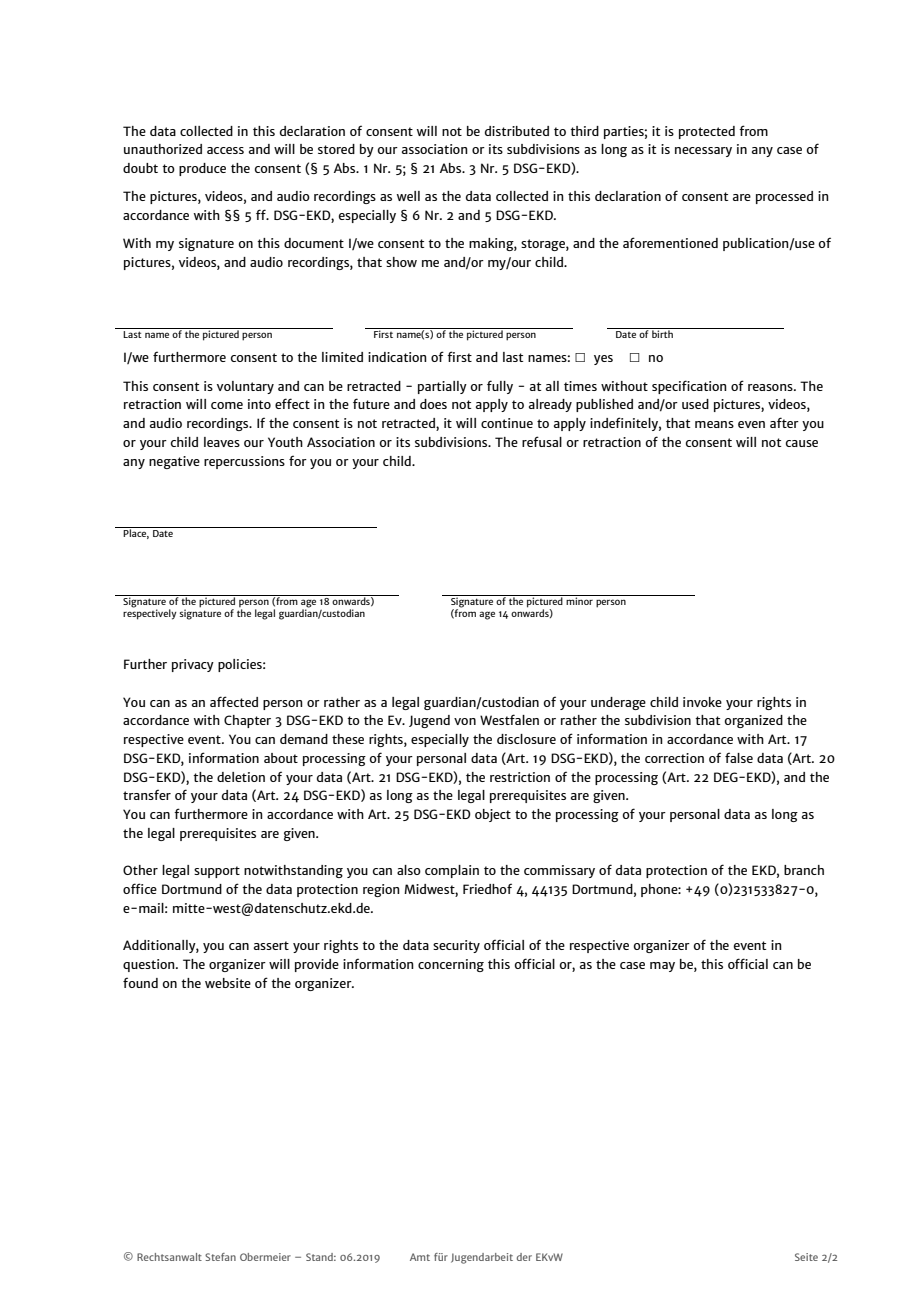 The height and width of the page is (1308, 924). Describe the element at coordinates (225, 150) in the page. I see `access` at that location.
